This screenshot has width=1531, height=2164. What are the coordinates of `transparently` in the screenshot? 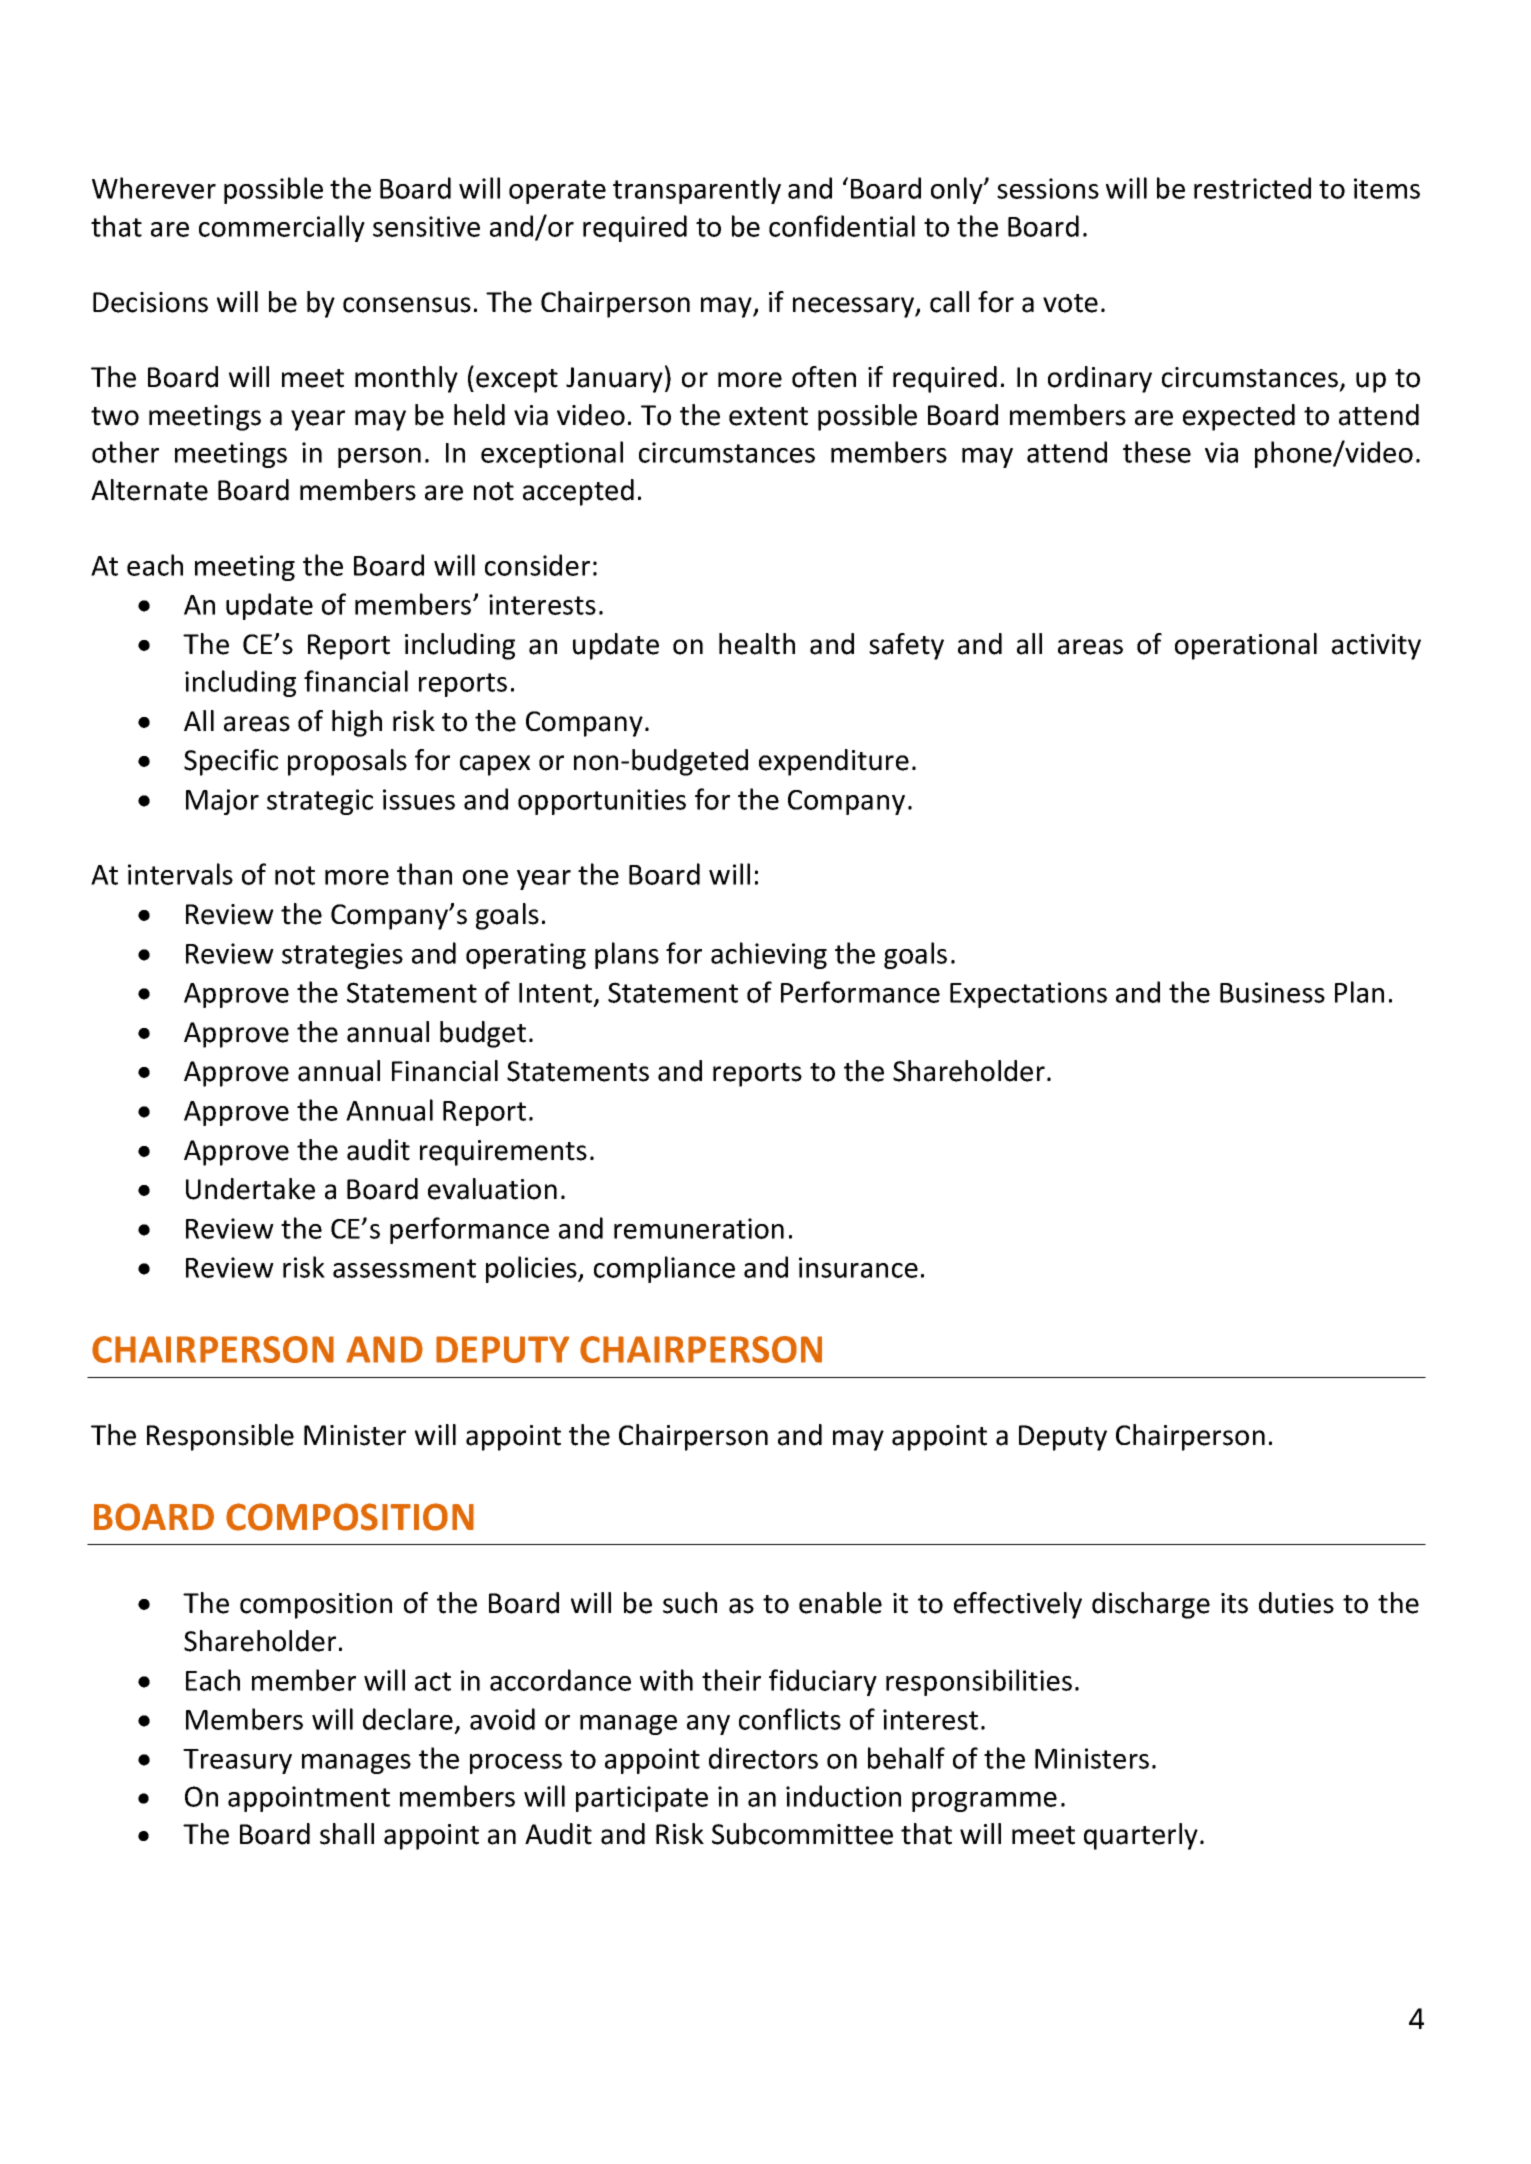 It's located at (697, 190).
